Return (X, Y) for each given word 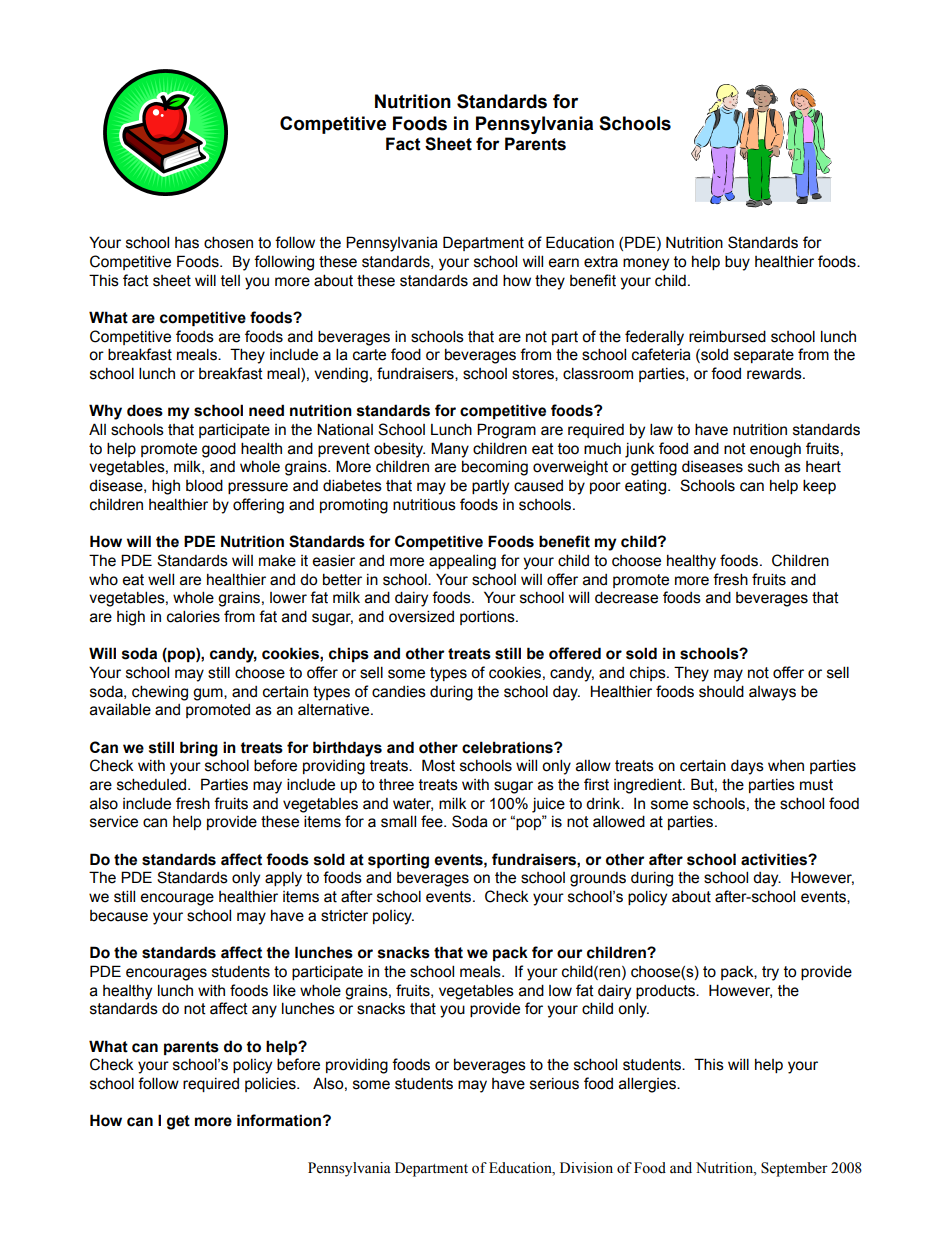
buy (737, 263)
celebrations (508, 747)
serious (554, 1084)
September (794, 1169)
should (721, 691)
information (279, 1120)
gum (209, 694)
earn (563, 263)
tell (230, 280)
